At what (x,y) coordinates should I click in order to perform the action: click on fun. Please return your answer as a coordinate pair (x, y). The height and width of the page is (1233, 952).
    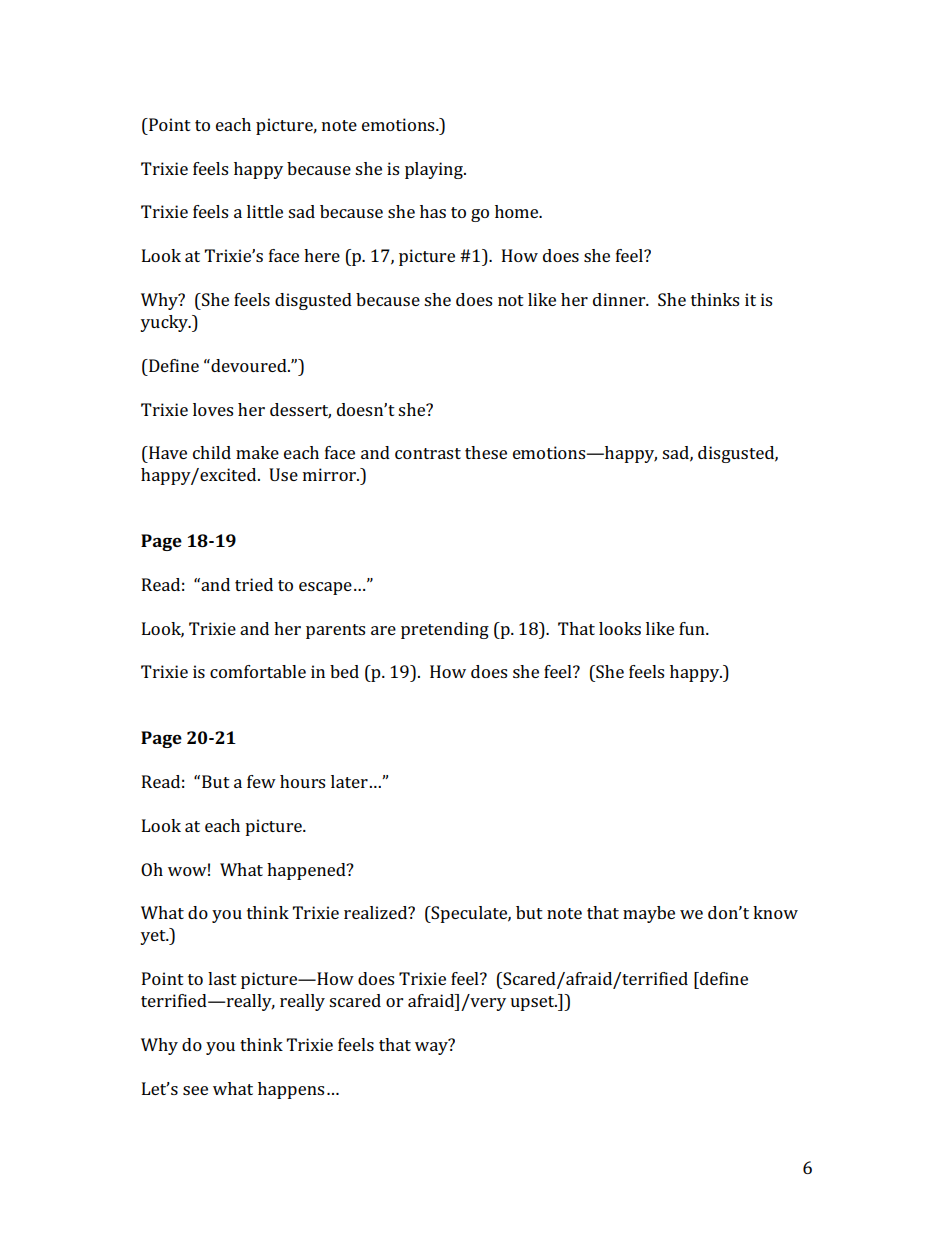
    Looking at the image, I should click on (693, 628).
